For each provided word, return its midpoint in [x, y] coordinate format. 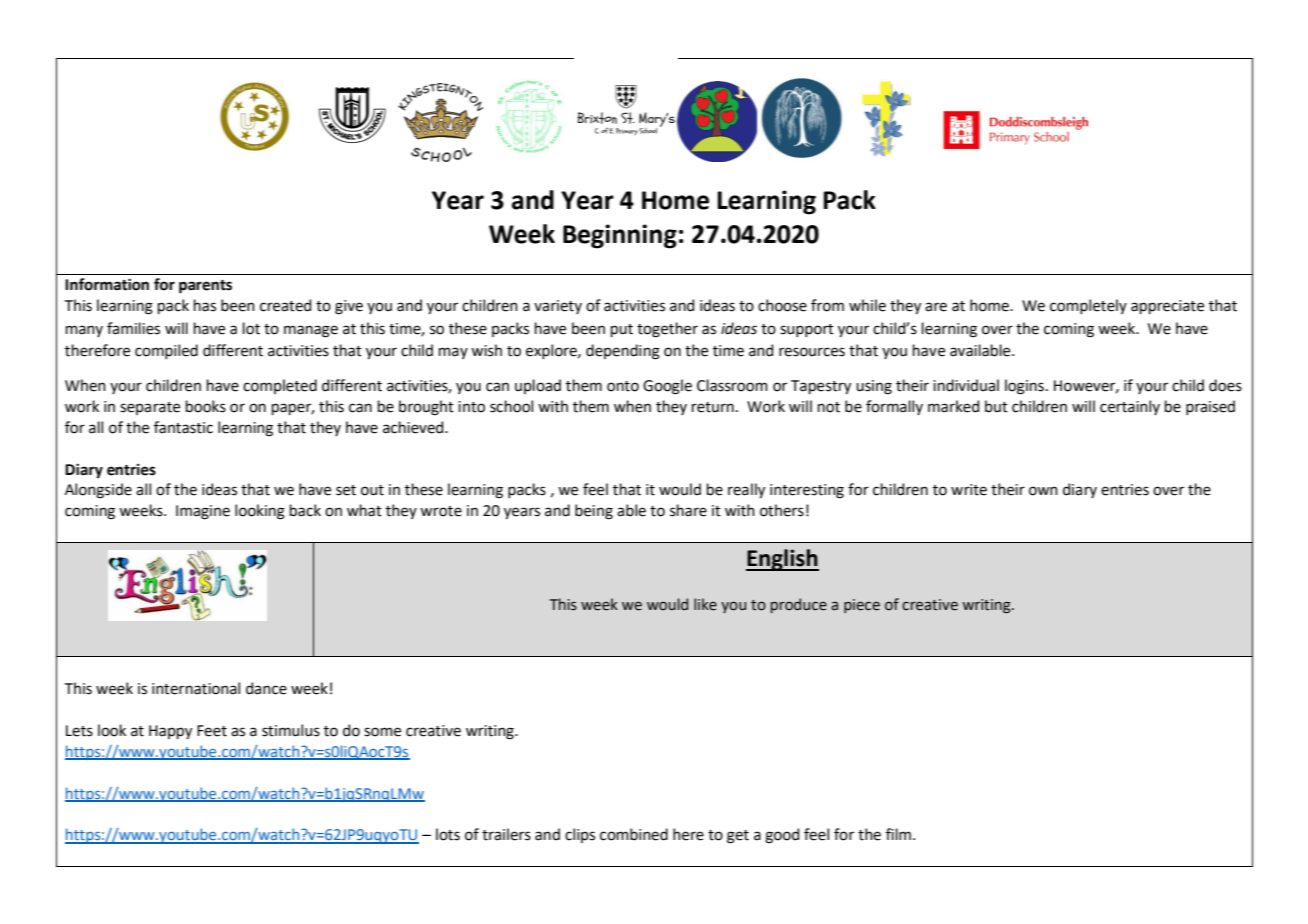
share [688, 510]
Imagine [203, 512]
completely [1088, 306]
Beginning [620, 236]
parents [205, 287]
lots [448, 834]
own [1043, 491]
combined [634, 834]
